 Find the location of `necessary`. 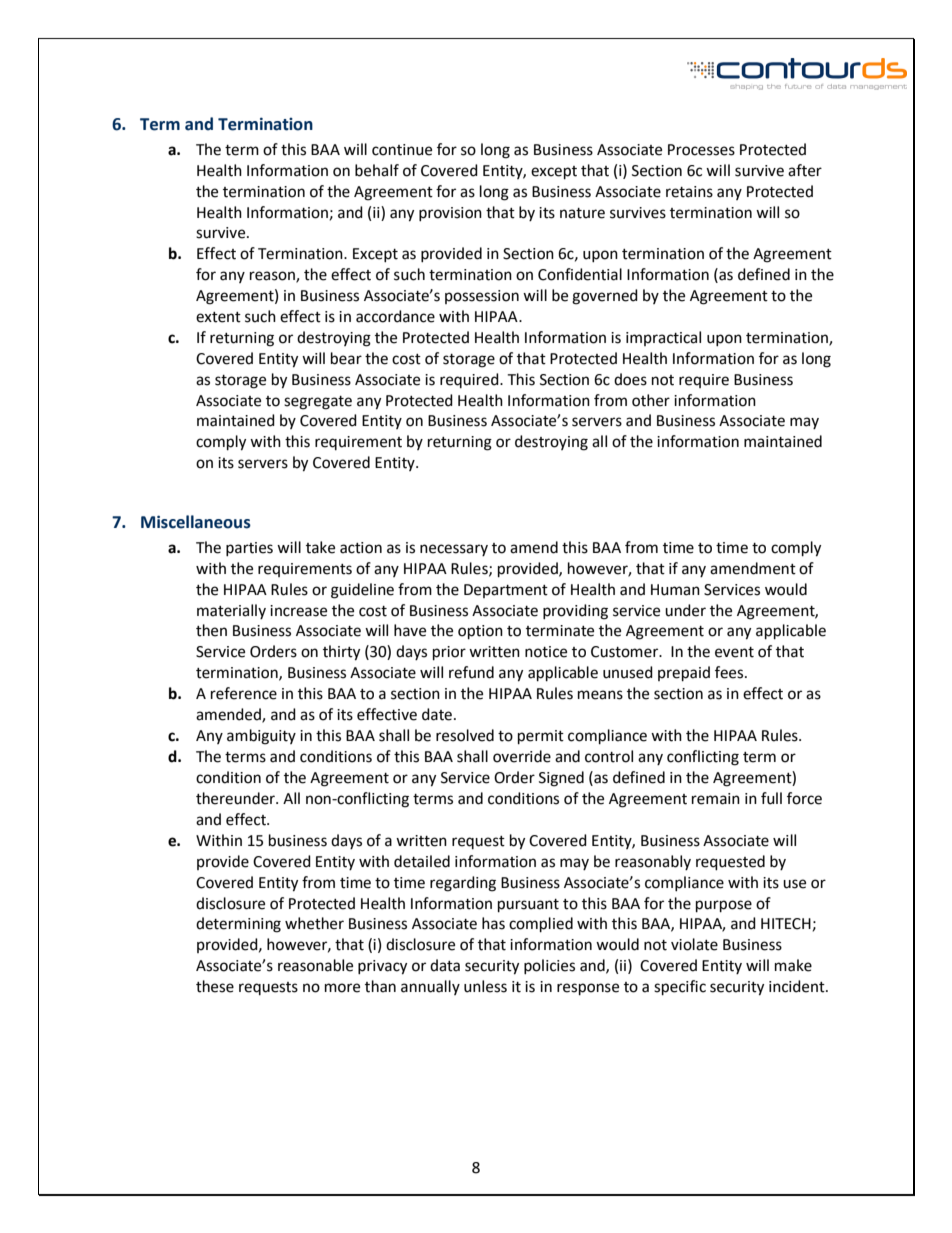

necessary is located at coordinates (454, 550).
